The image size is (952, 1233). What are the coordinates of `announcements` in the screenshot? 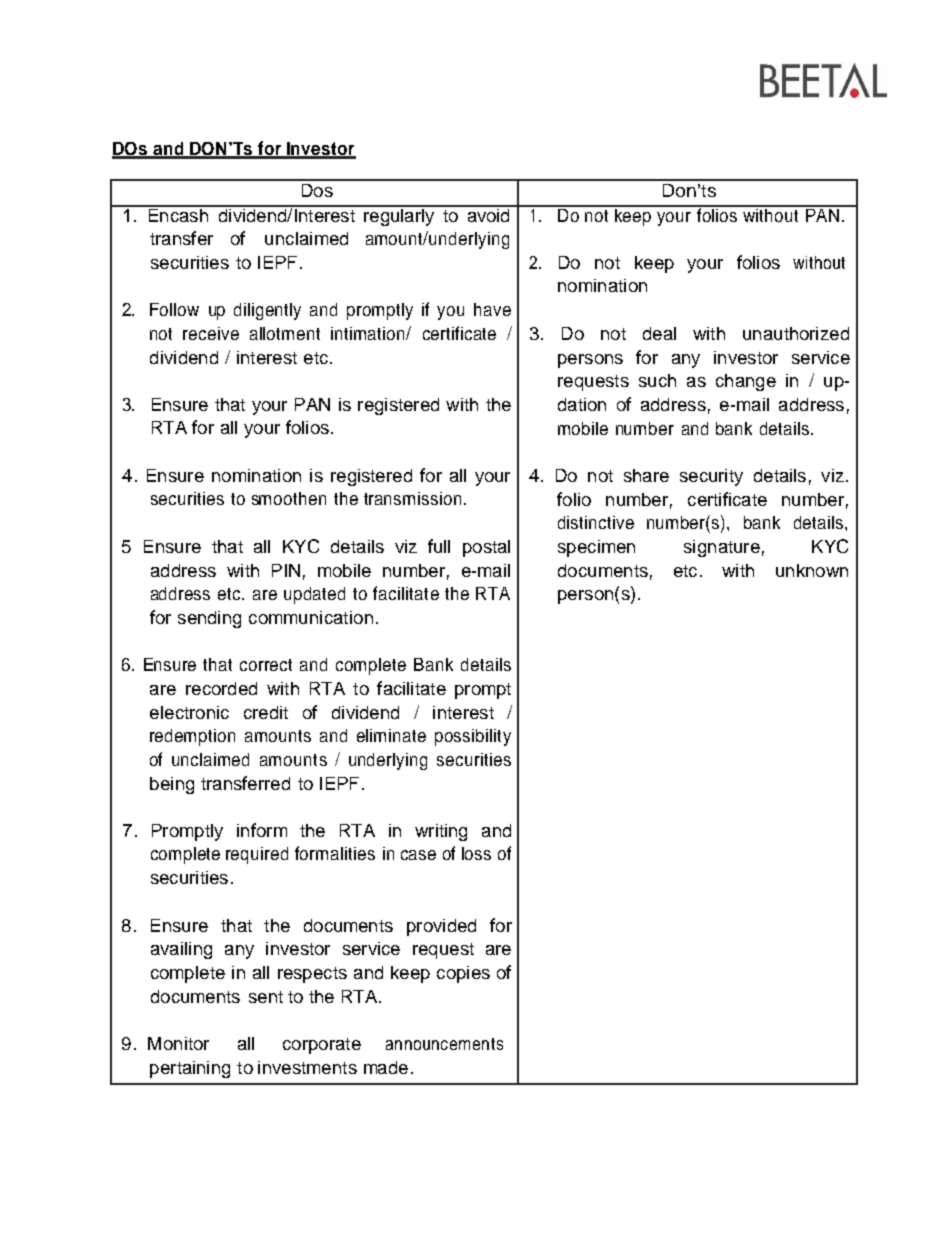 It's located at (444, 1044).
